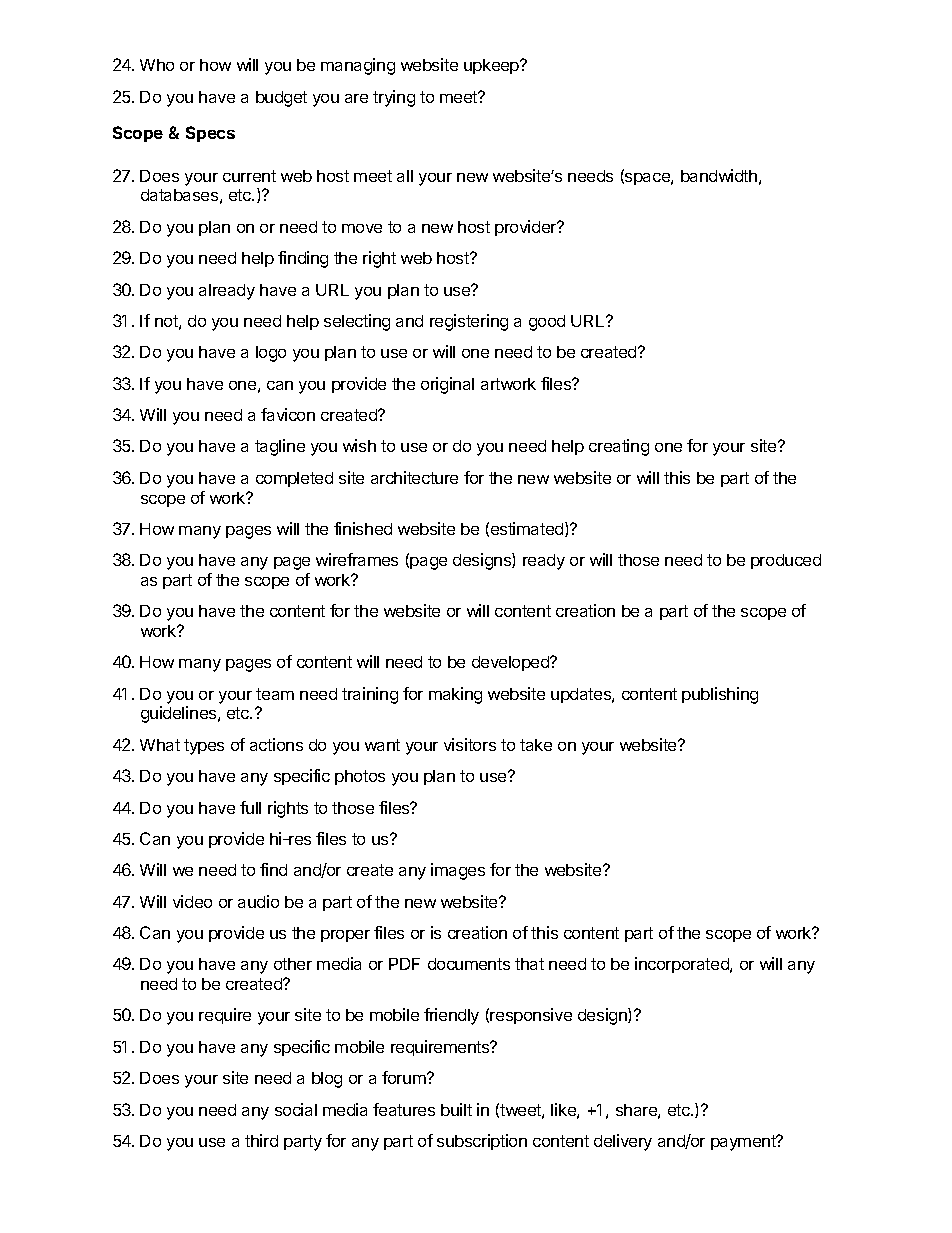 The width and height of the screenshot is (952, 1233). I want to click on bandwidth, so click(719, 175).
